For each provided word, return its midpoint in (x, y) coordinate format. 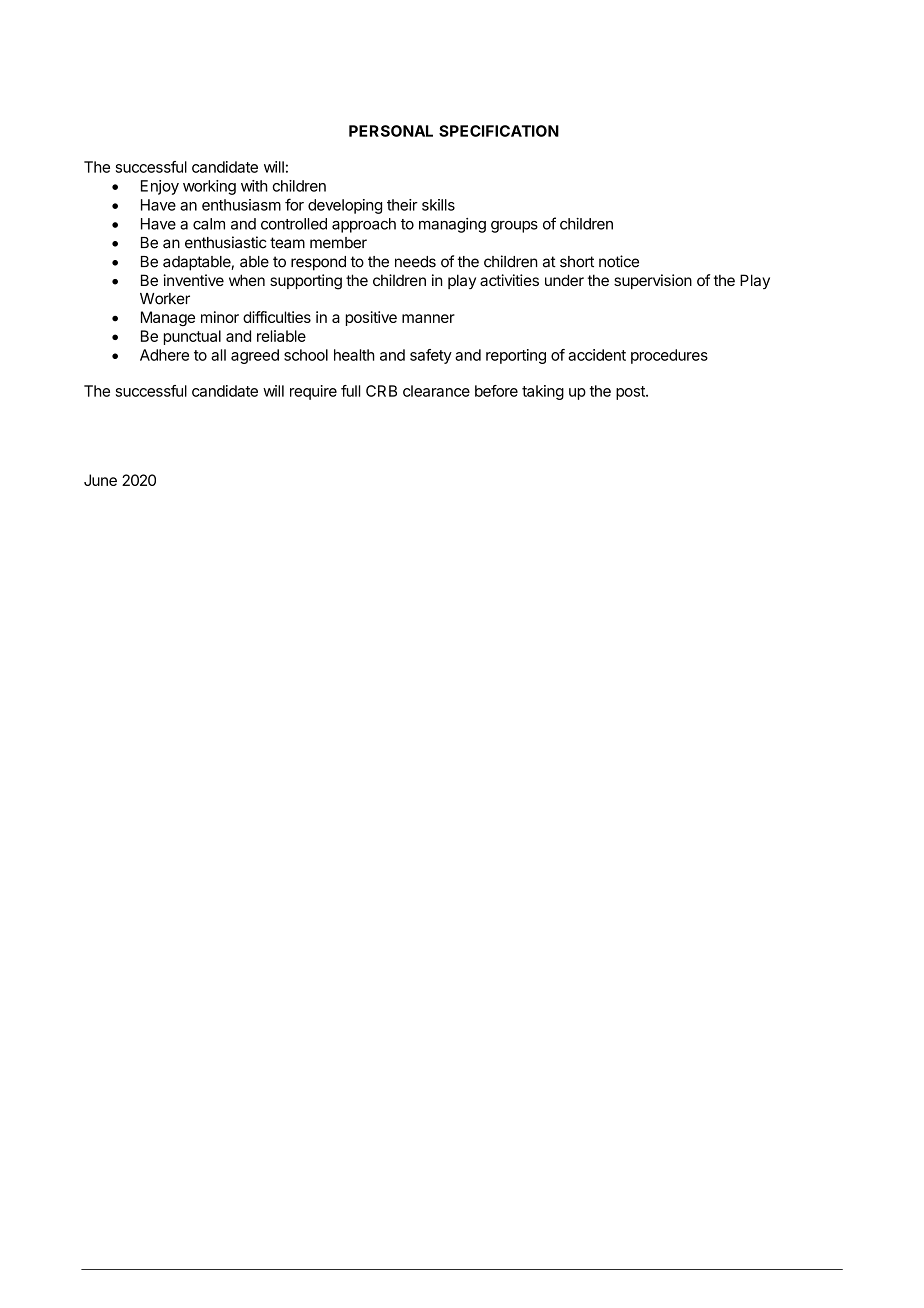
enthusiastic (226, 242)
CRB (381, 391)
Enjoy (160, 187)
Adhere (164, 355)
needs (415, 262)
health (354, 355)
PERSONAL (391, 131)
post (631, 393)
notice (619, 261)
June (100, 480)
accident (597, 355)
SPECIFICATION (499, 131)
